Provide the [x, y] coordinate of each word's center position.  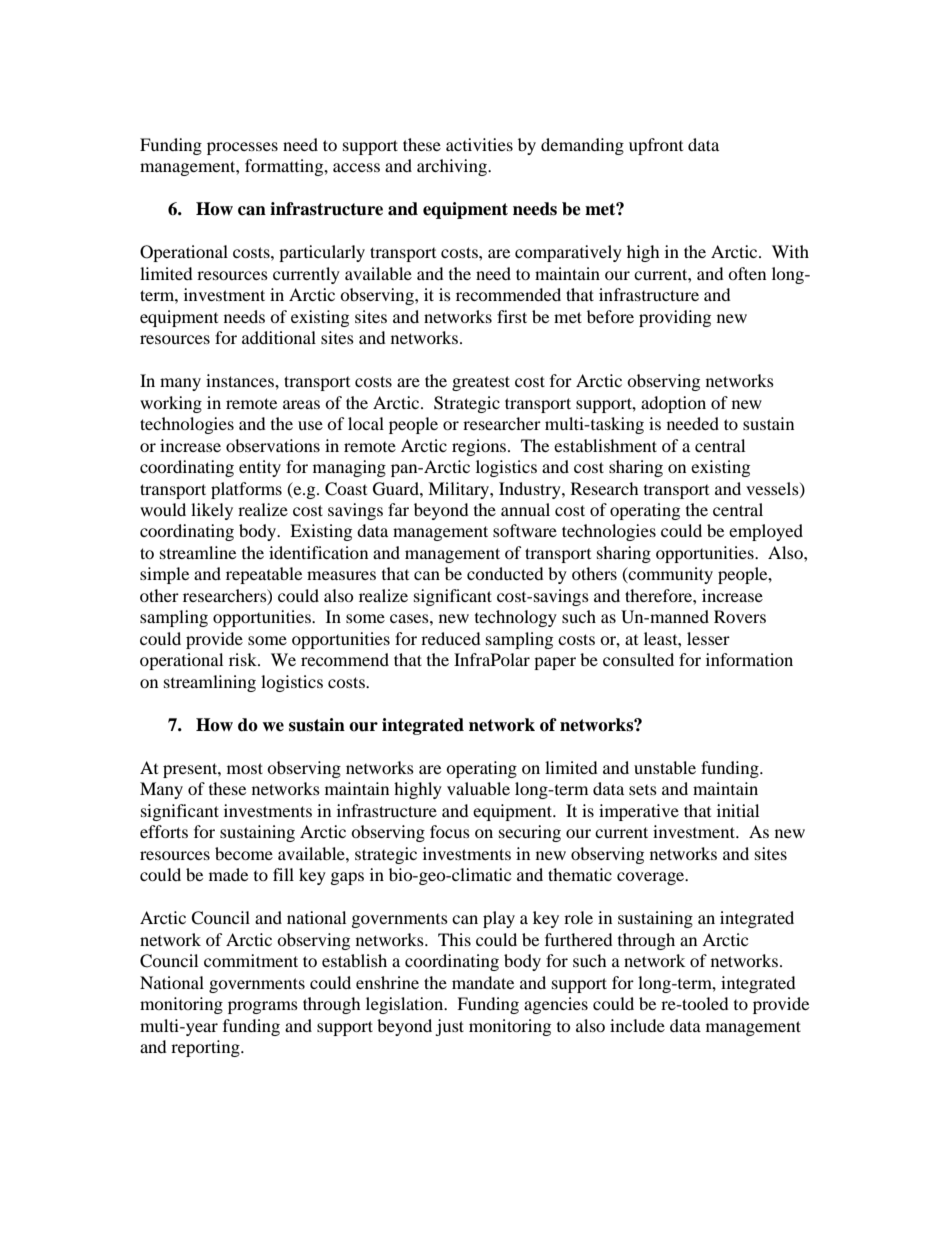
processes [242, 148]
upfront [656, 146]
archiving [453, 167]
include [637, 1025]
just [449, 1027]
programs [263, 1007]
